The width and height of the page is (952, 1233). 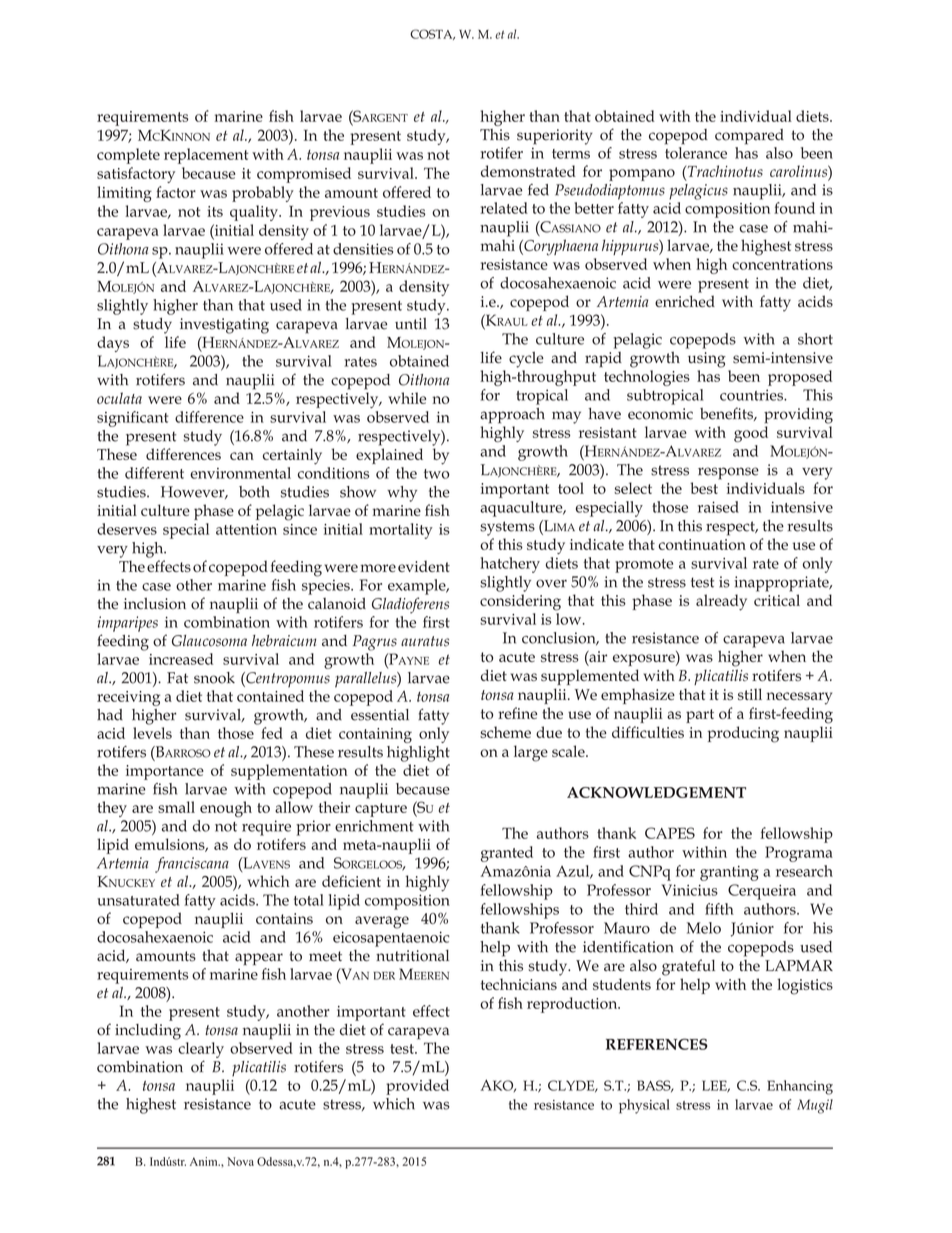 What do you see at coordinates (432, 34) in the page?
I see `COSTA` at bounding box center [432, 34].
